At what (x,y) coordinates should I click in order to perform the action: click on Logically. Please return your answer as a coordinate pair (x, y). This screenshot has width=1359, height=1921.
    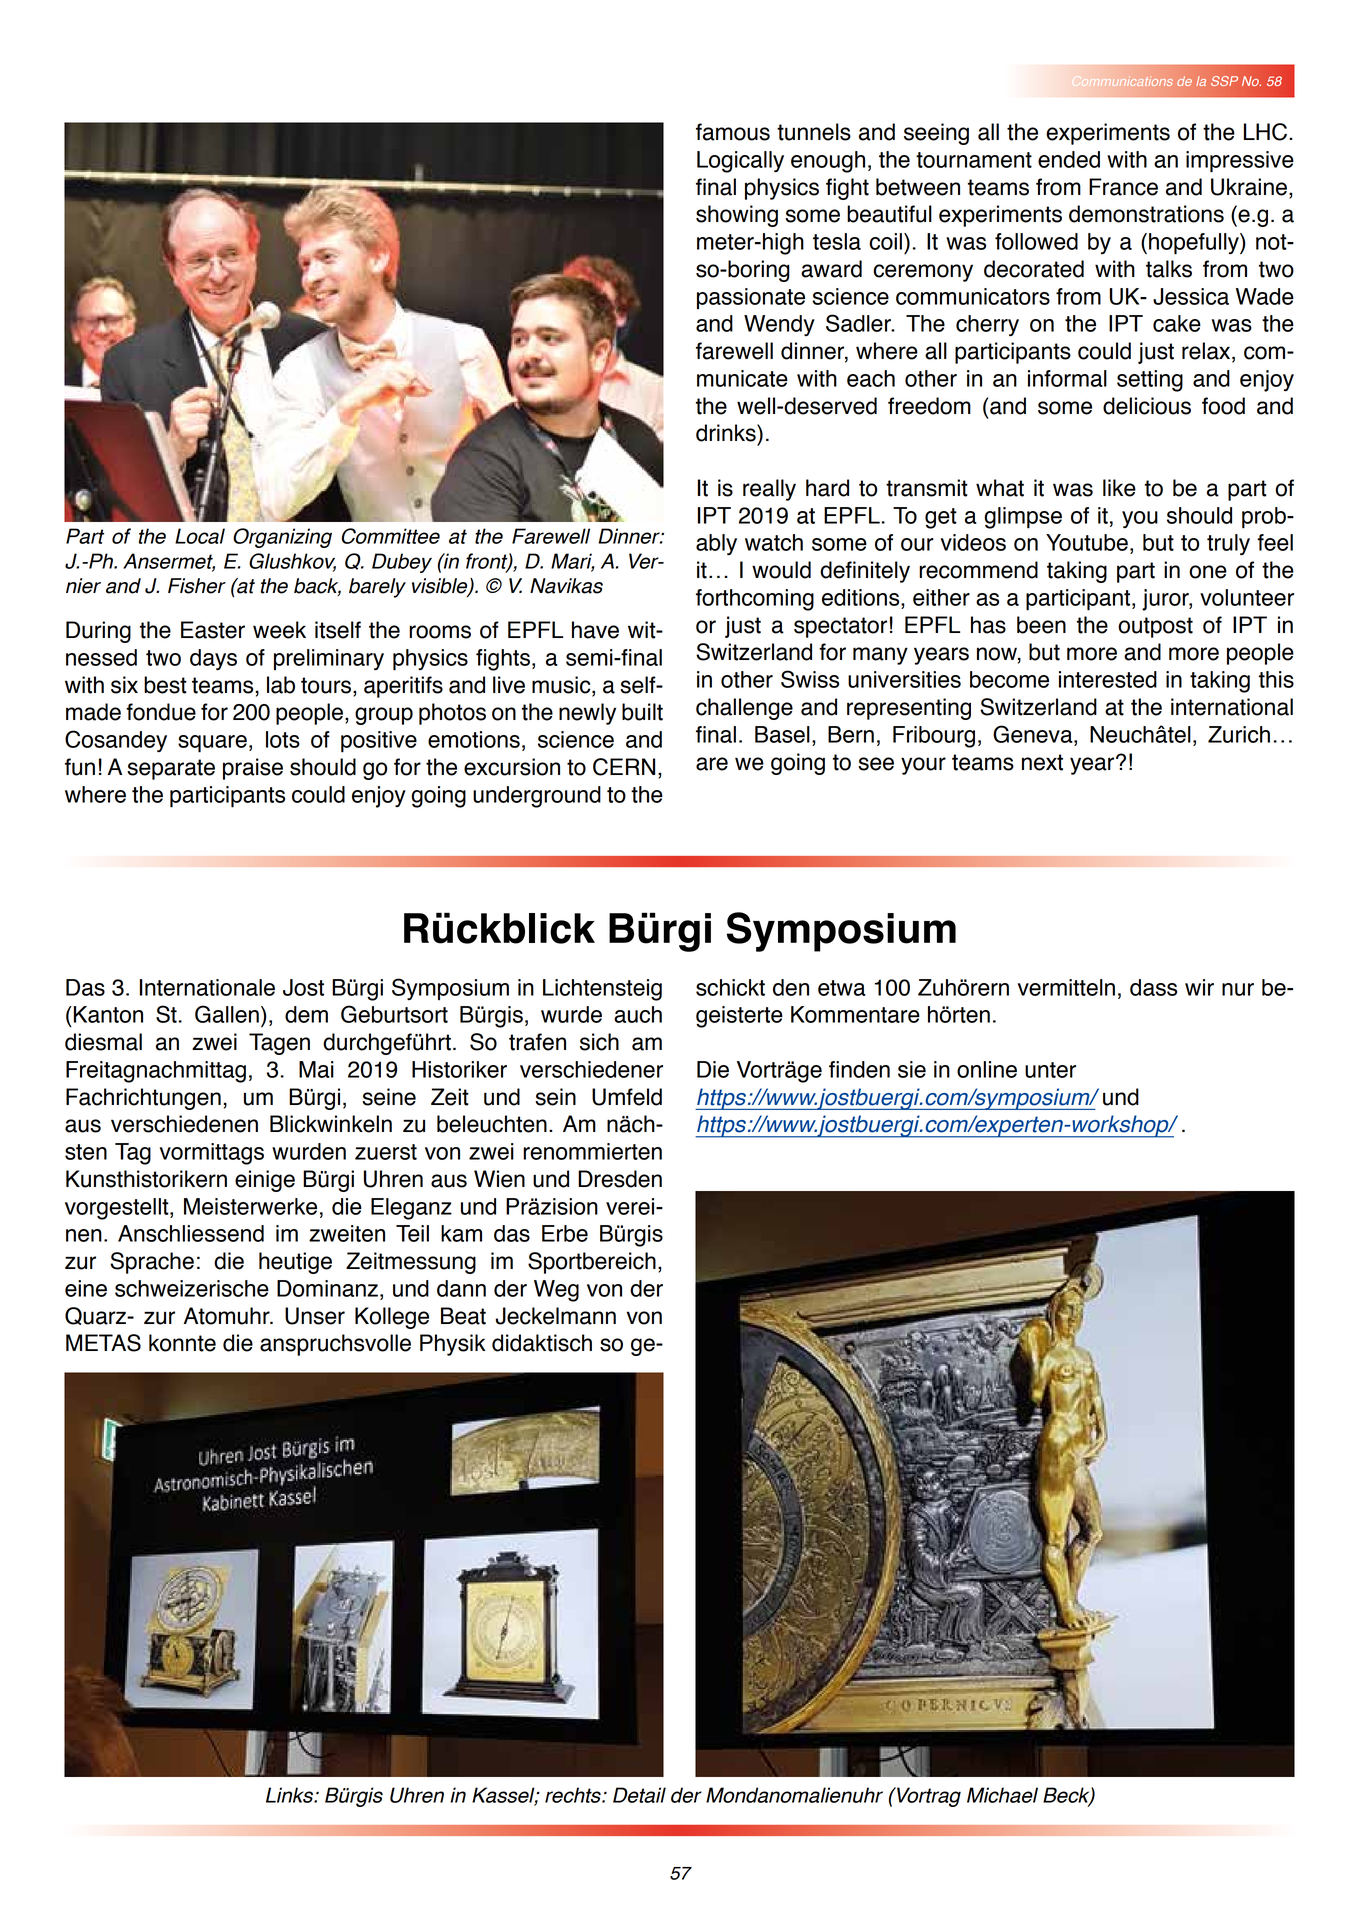
    Looking at the image, I should click on (740, 162).
